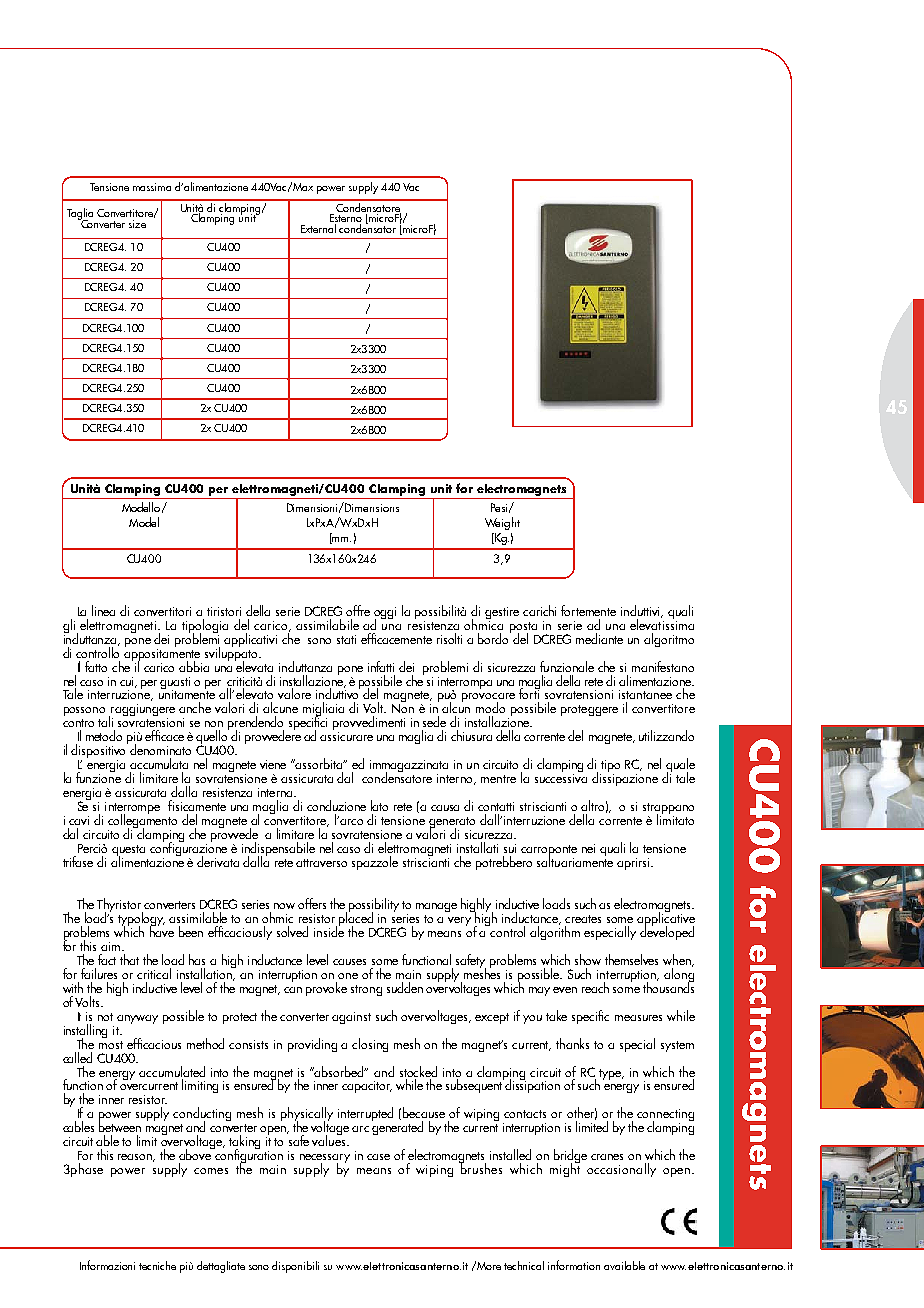 This document has height=1308, width=924. I want to click on valore, so click(294, 693).
